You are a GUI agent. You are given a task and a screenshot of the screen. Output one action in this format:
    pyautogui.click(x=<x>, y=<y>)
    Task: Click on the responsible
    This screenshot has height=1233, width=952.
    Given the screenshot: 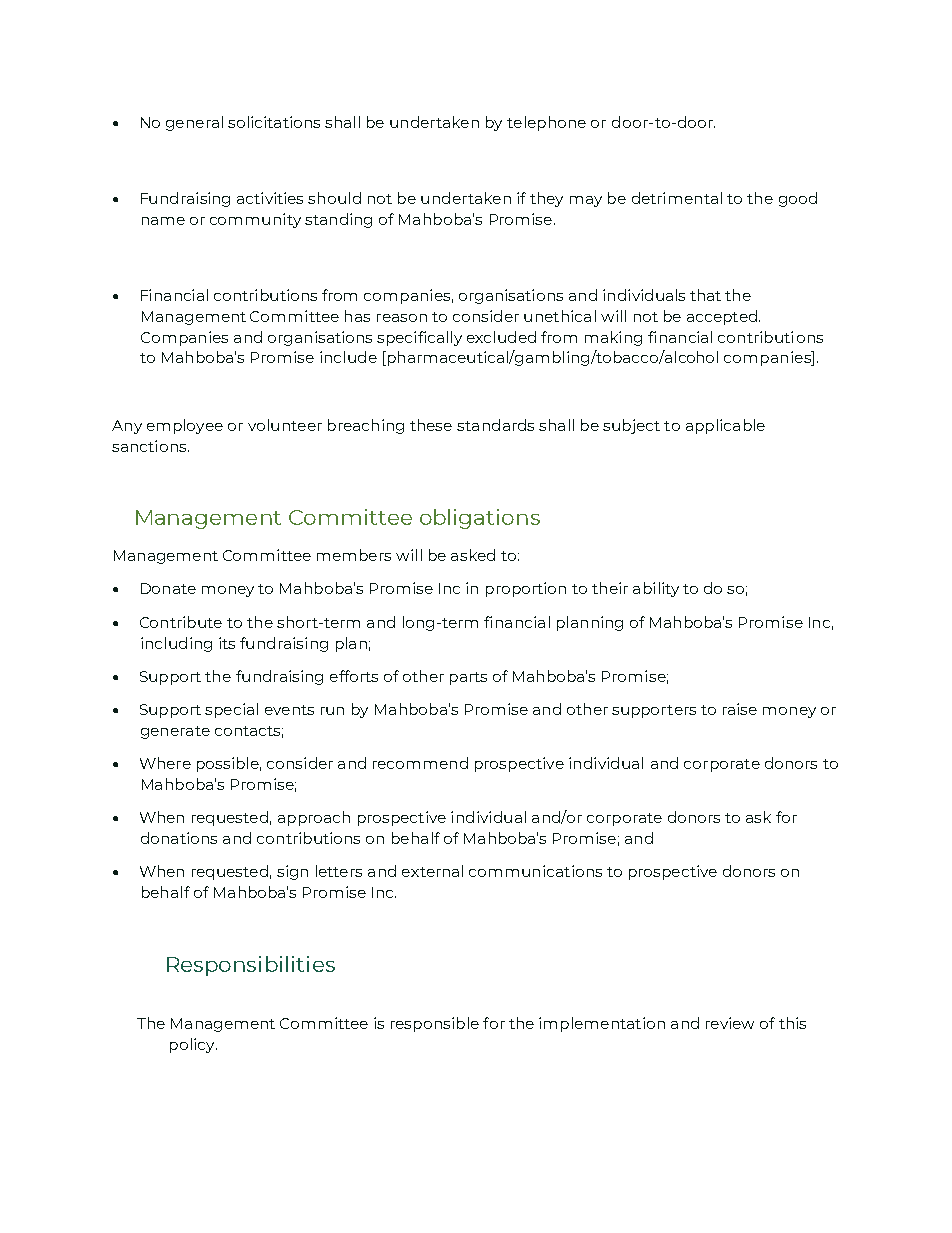 What is the action you would take?
    pyautogui.click(x=435, y=1024)
